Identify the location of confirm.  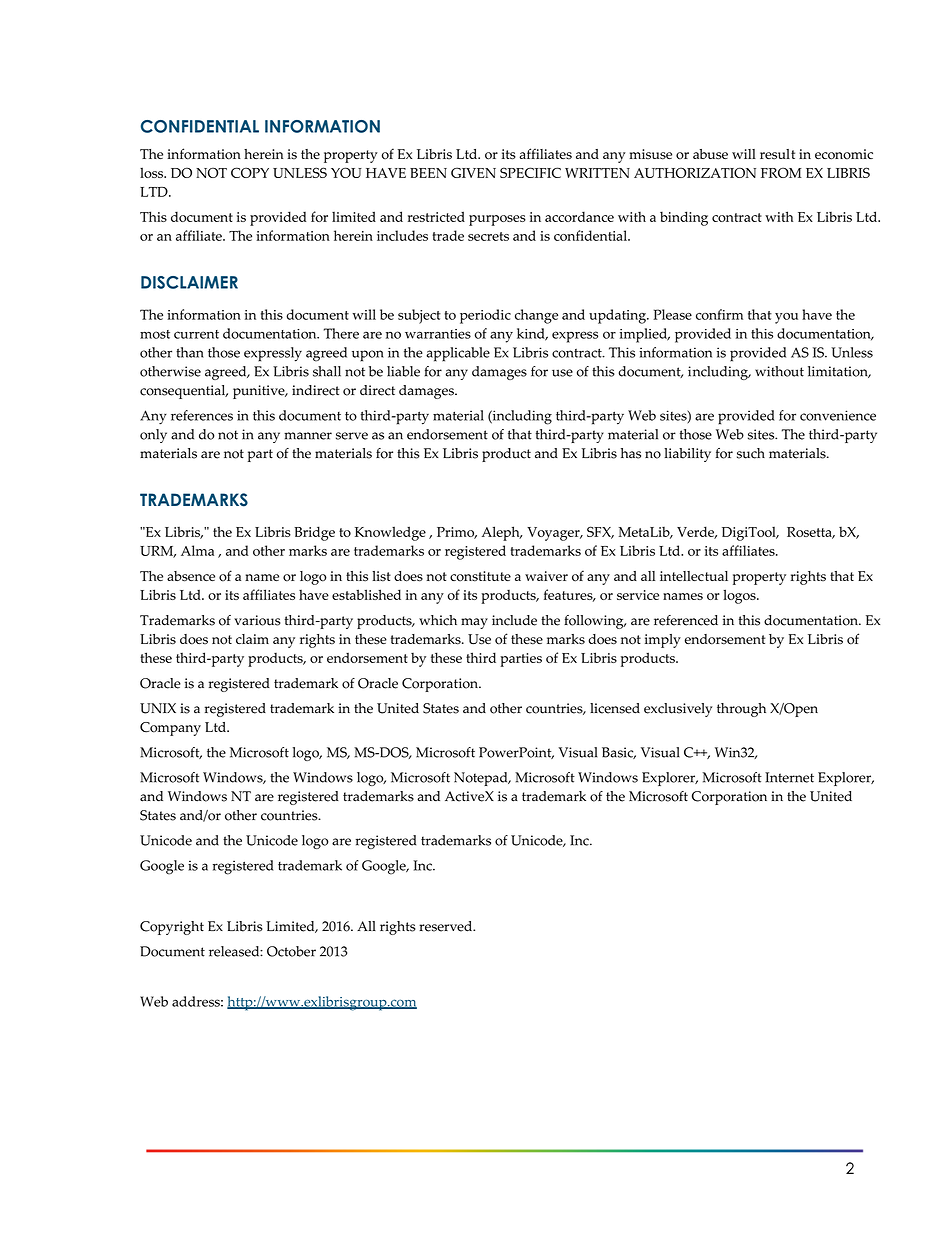
(719, 314).
